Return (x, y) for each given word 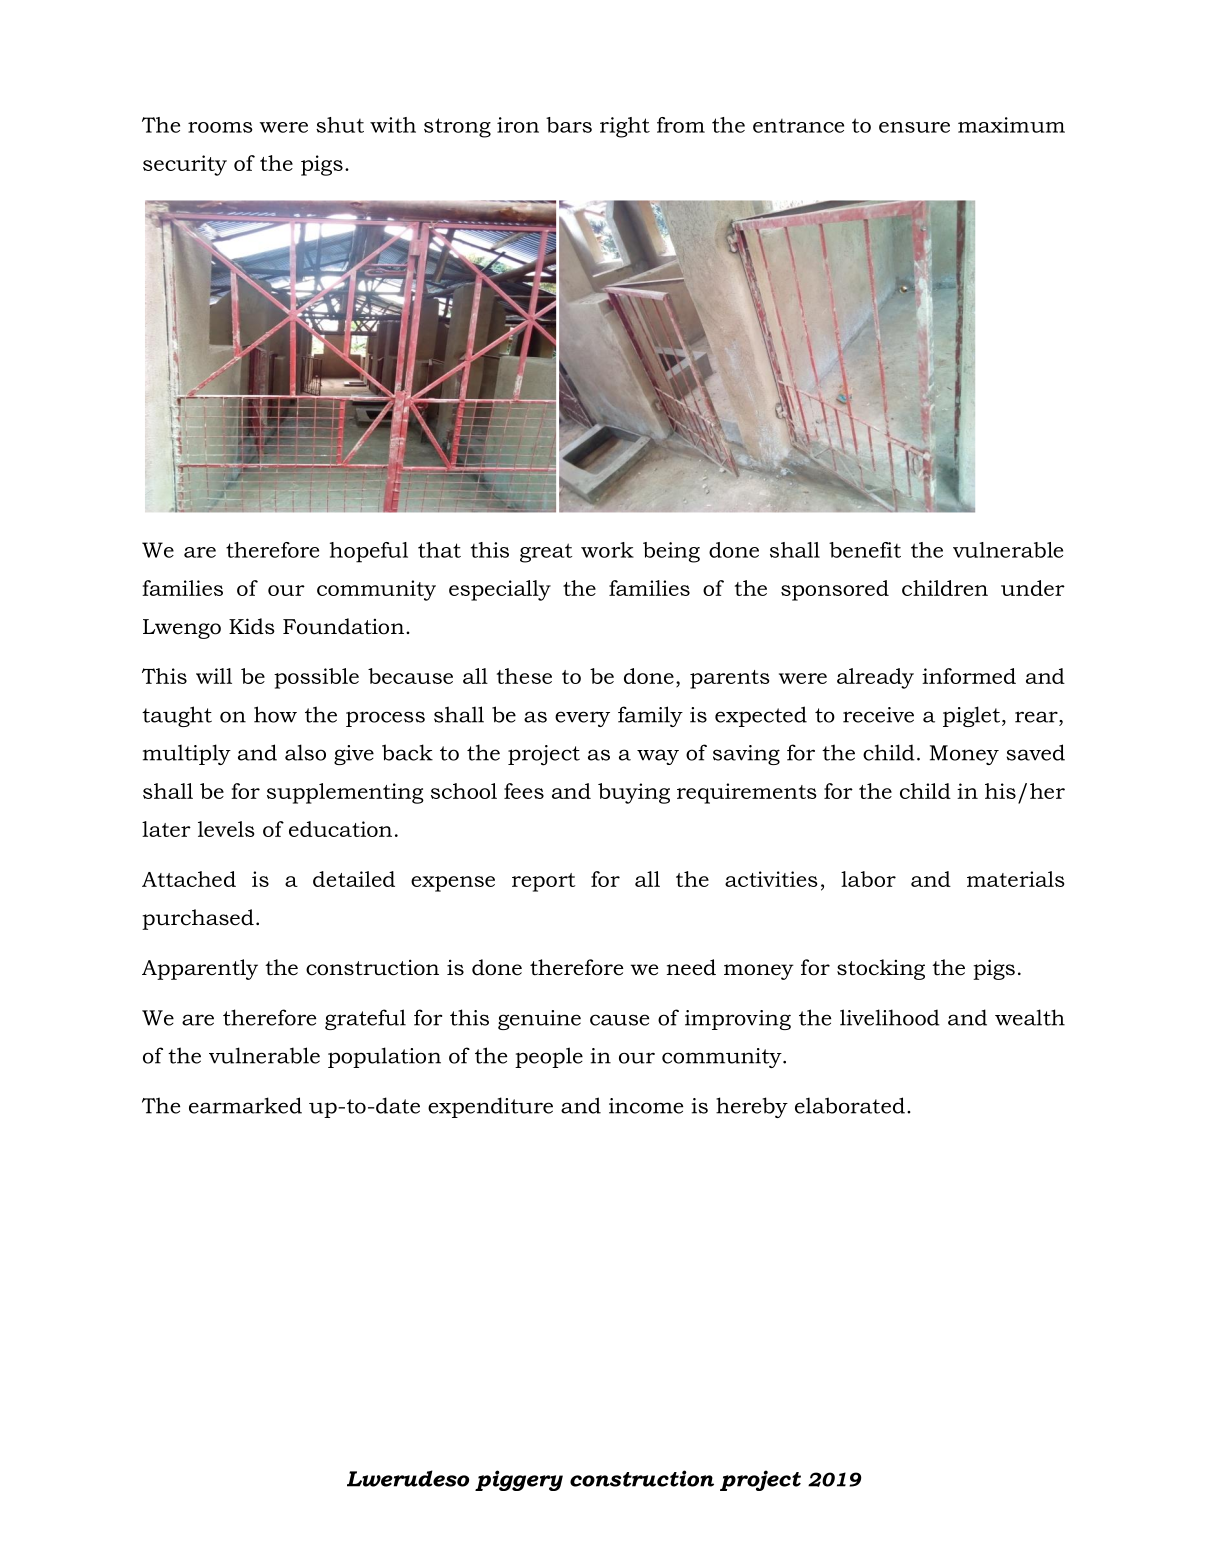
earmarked (245, 1105)
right (625, 127)
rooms (220, 127)
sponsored (835, 590)
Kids (252, 626)
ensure (914, 127)
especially (500, 590)
